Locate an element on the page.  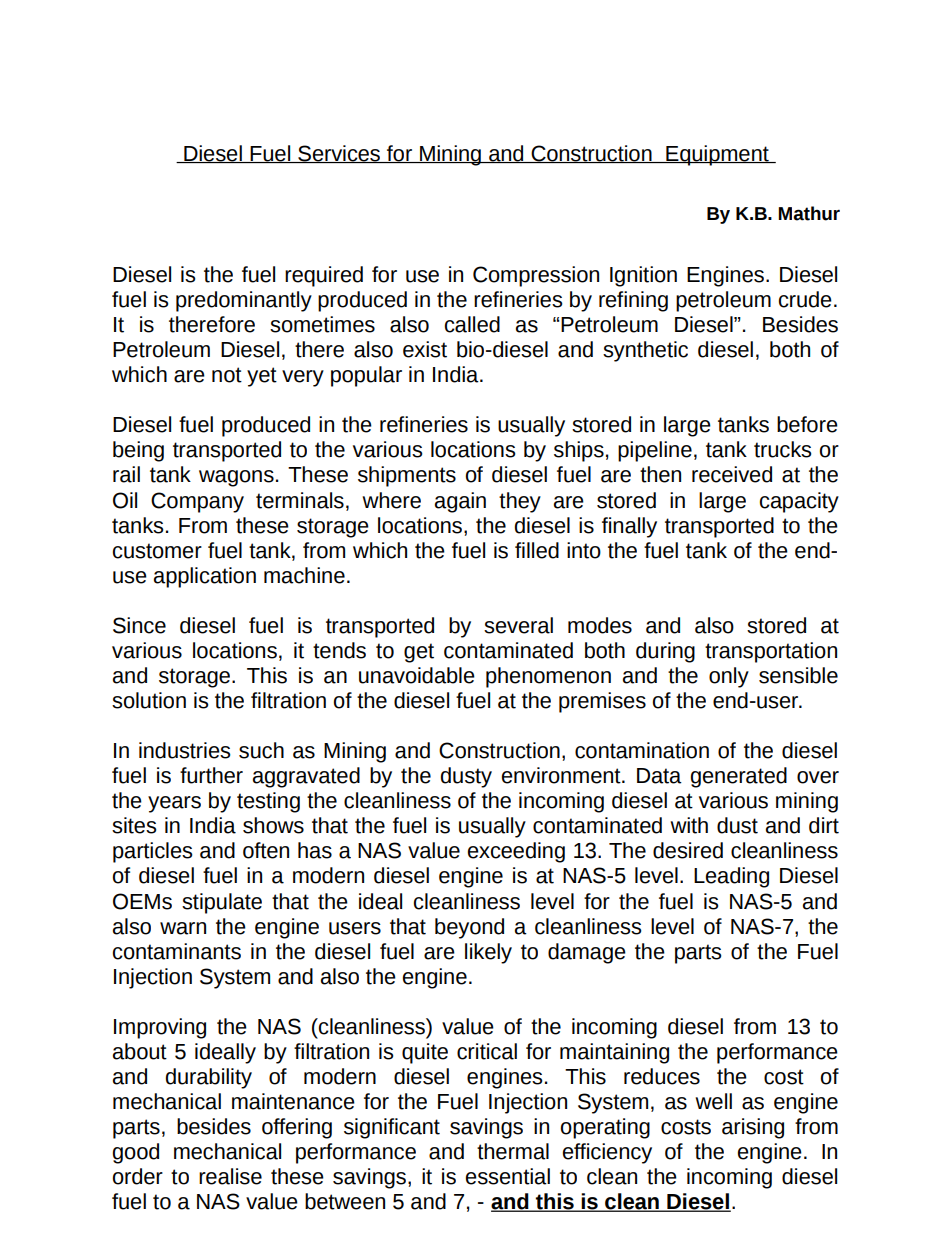
realise is located at coordinates (230, 1176).
